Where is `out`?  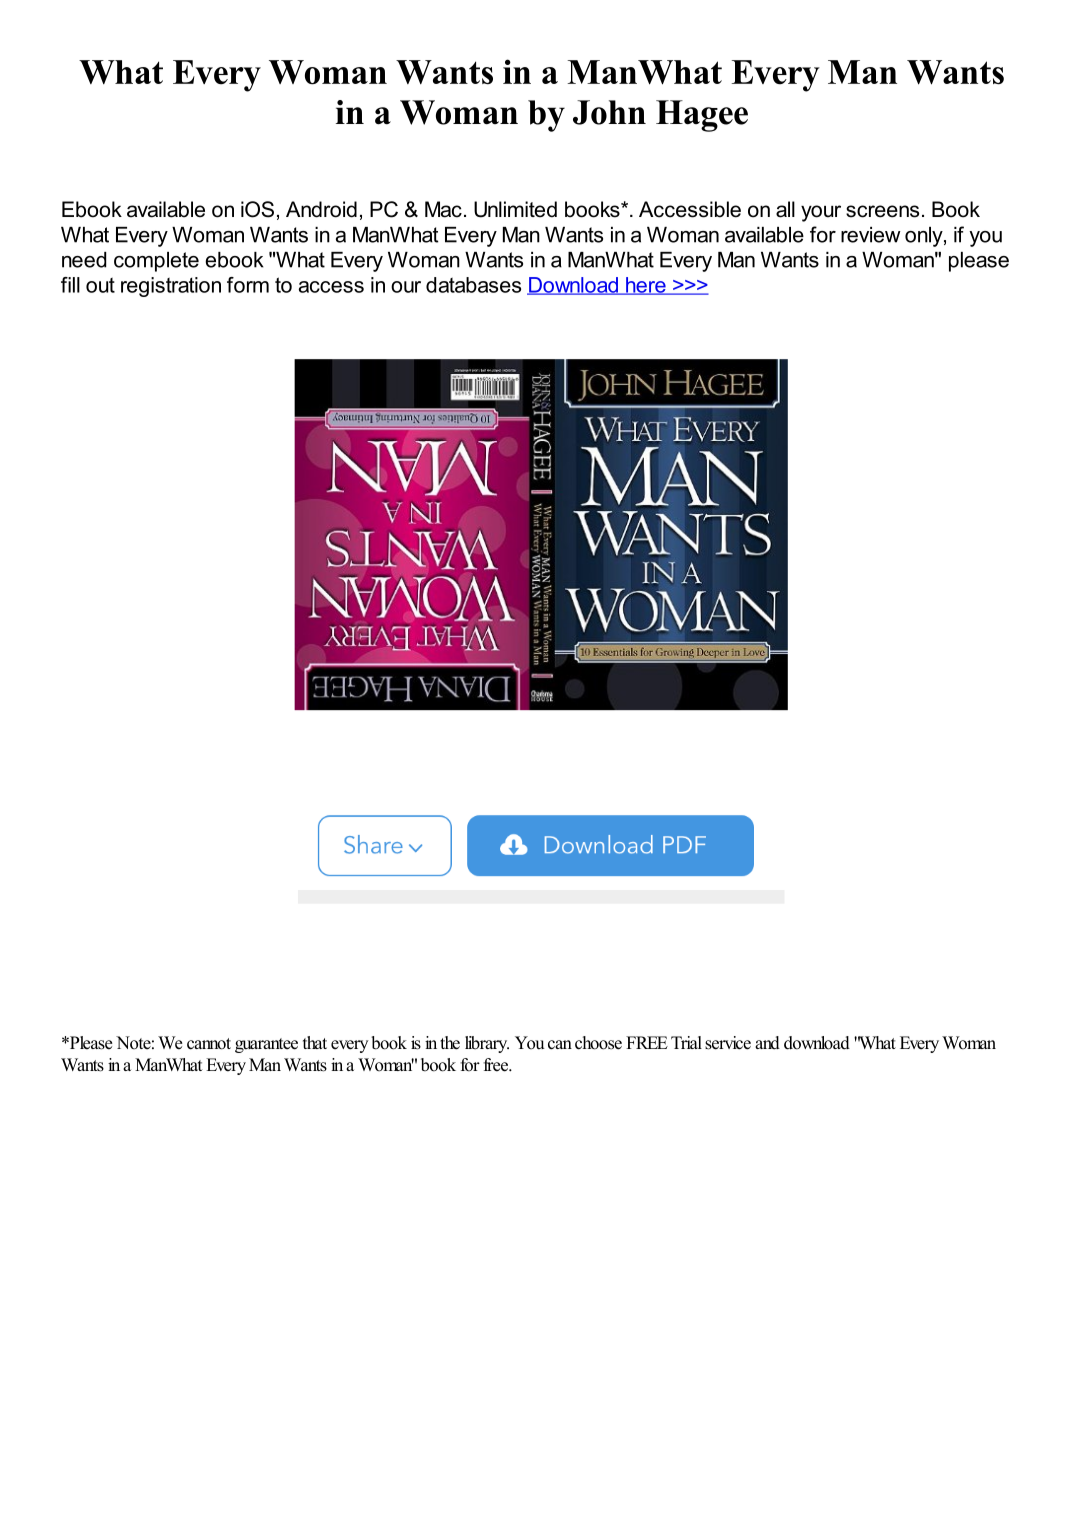 out is located at coordinates (100, 285).
